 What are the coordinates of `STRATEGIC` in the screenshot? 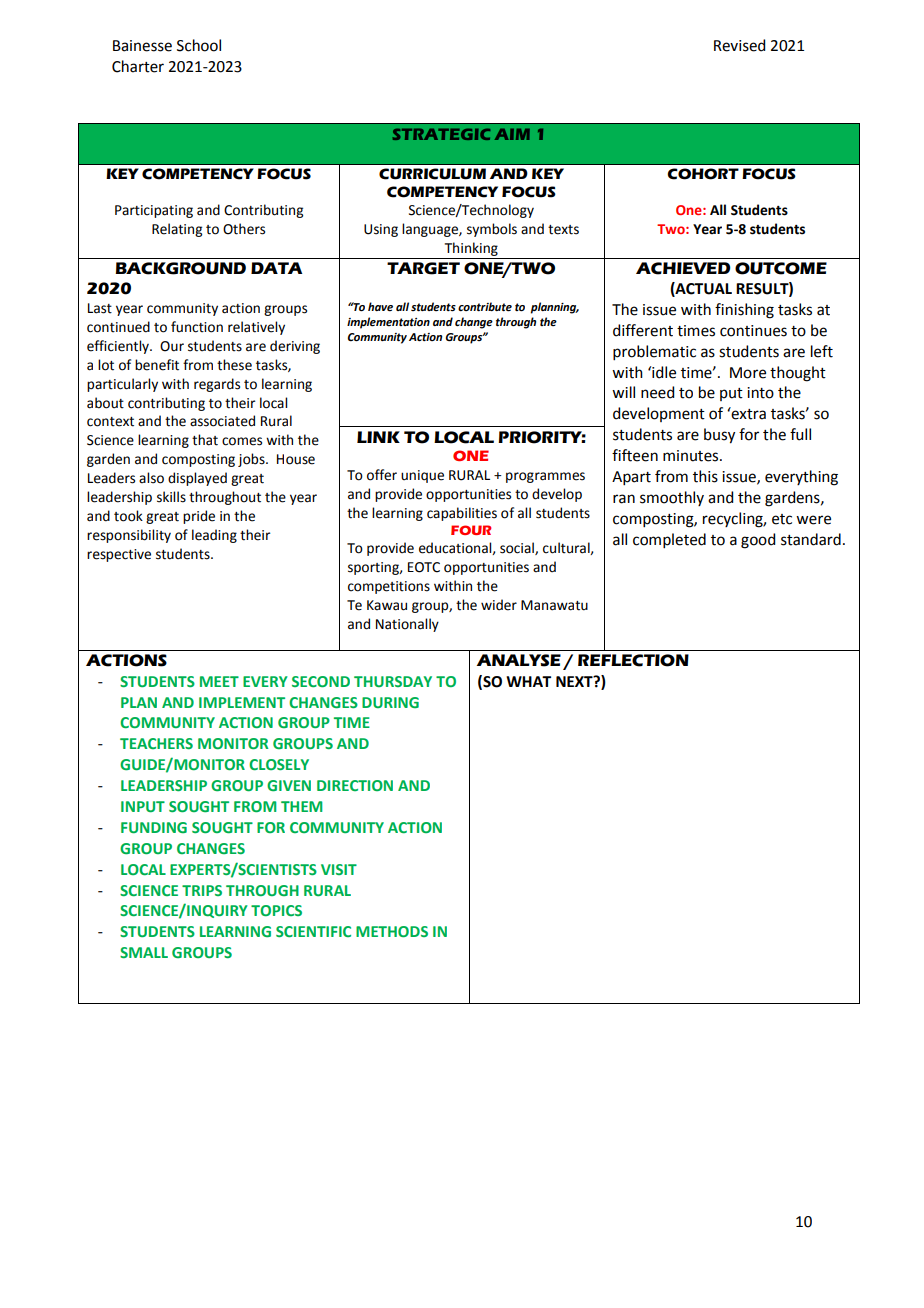 It's located at (441, 134).
